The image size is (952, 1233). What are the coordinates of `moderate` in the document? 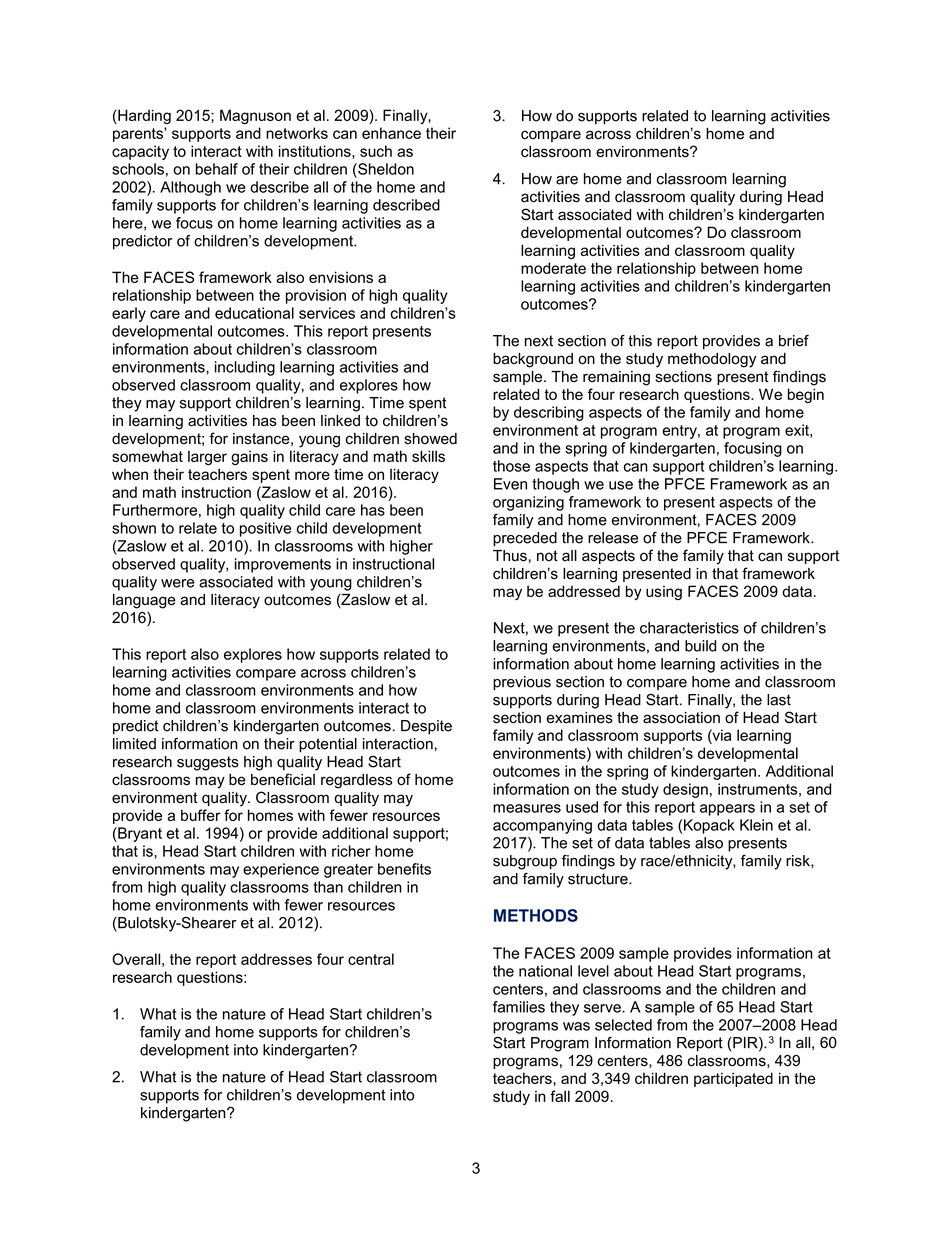 It's located at (553, 268).
